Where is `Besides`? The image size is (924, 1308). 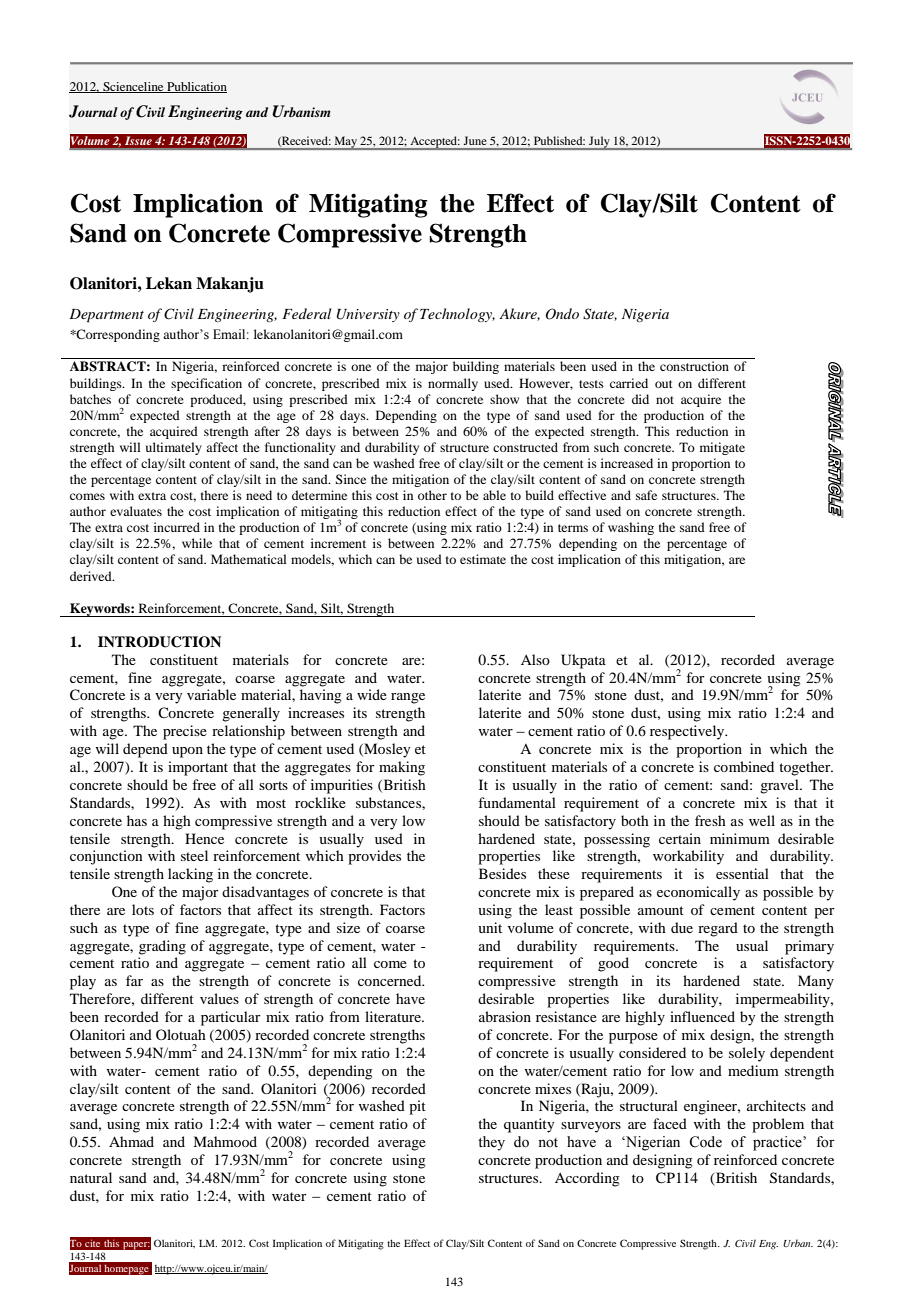
Besides is located at coordinates (502, 873).
